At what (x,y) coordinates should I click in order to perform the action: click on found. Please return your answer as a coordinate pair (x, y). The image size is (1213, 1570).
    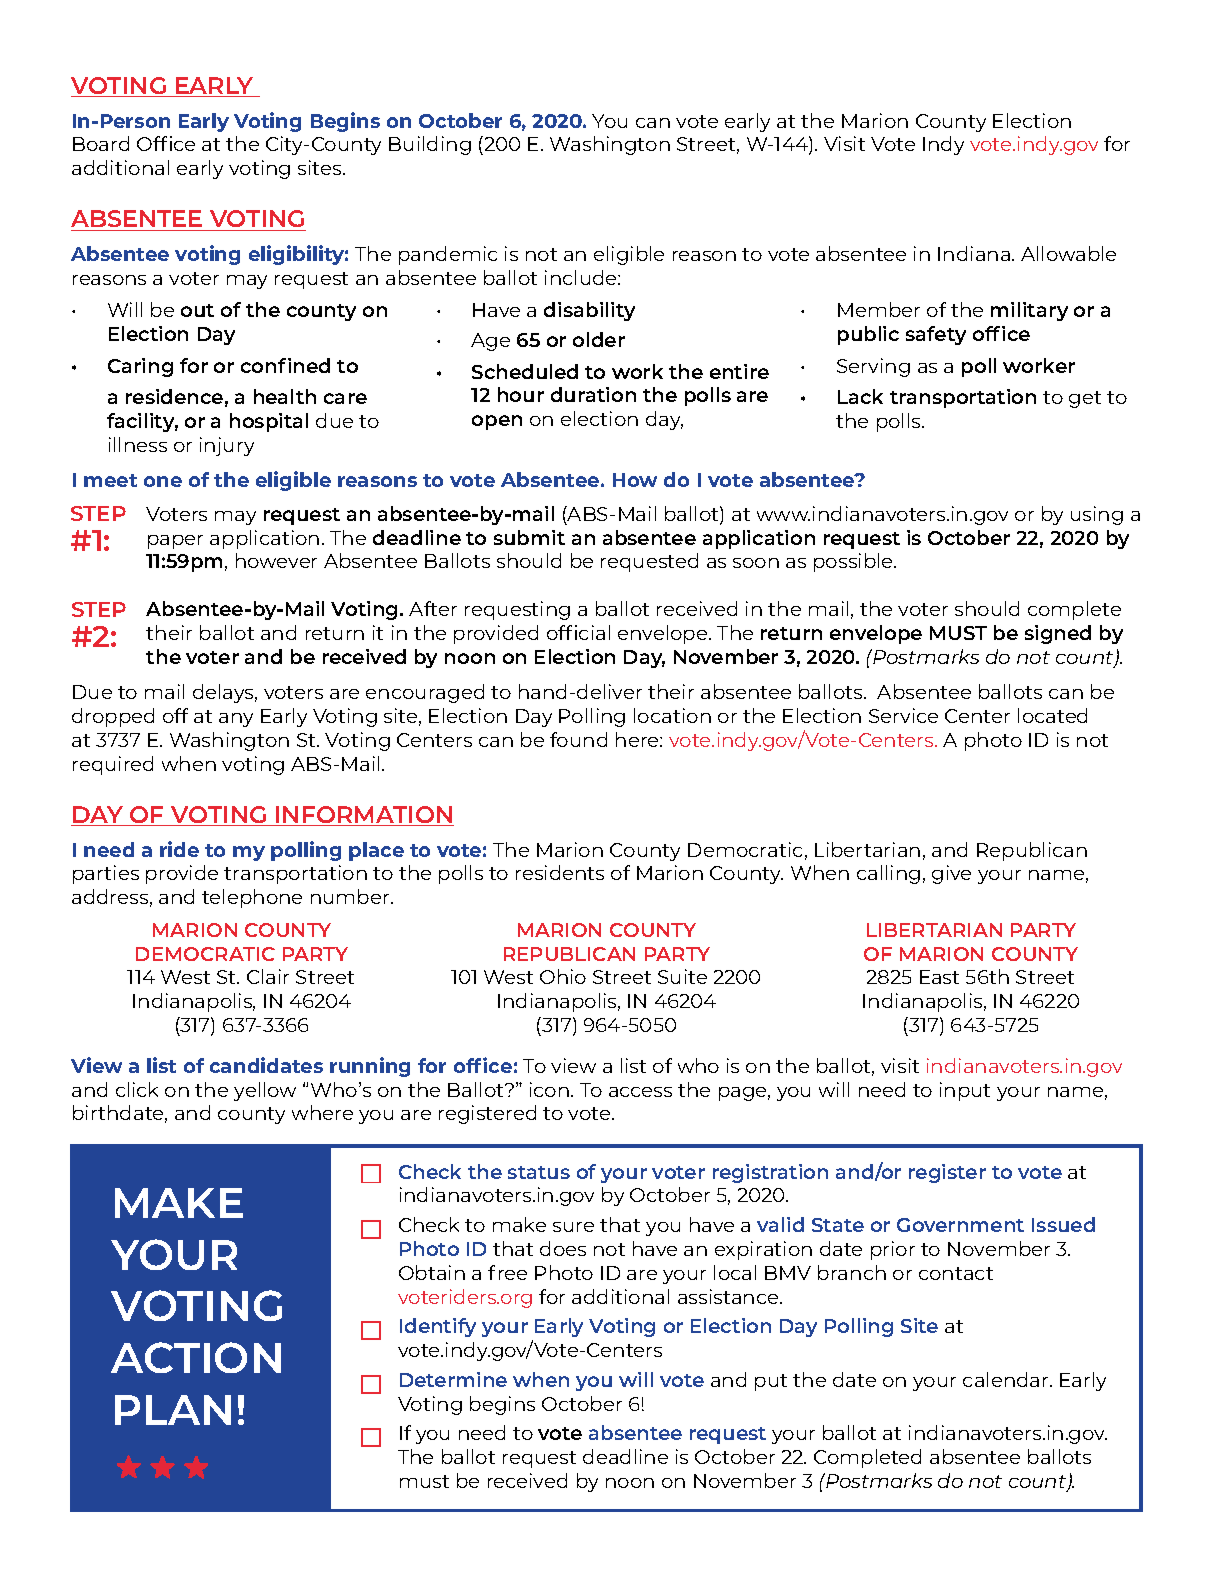
    Looking at the image, I should click on (578, 739).
